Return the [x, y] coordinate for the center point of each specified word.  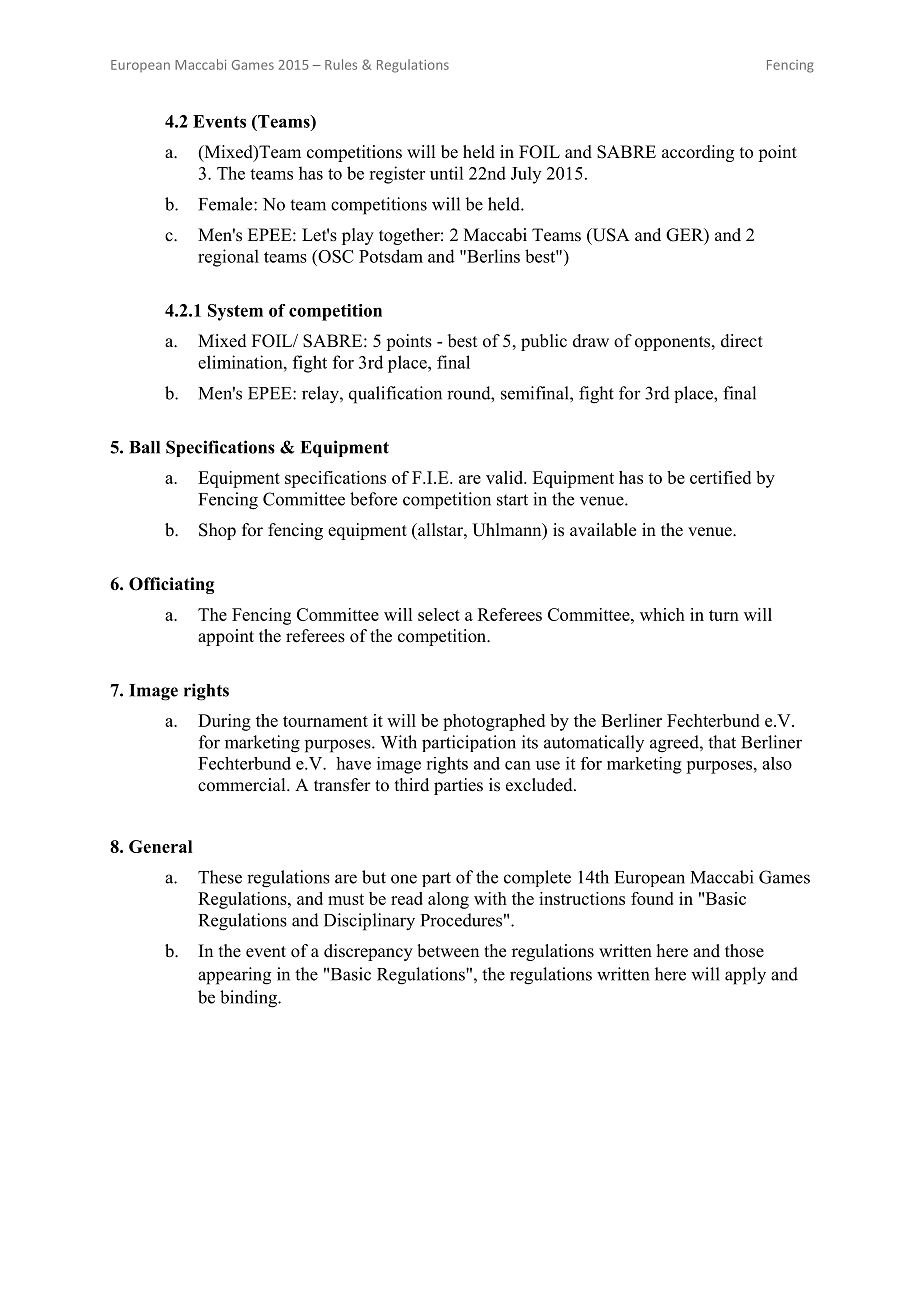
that [722, 742]
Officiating [171, 585]
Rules [341, 64]
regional [228, 258]
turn [724, 615]
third [412, 784]
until [446, 173]
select [439, 614]
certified [720, 477]
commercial [243, 785]
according [698, 153]
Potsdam [391, 256]
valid [506, 477]
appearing [234, 976]
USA [609, 236]
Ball [144, 447]
